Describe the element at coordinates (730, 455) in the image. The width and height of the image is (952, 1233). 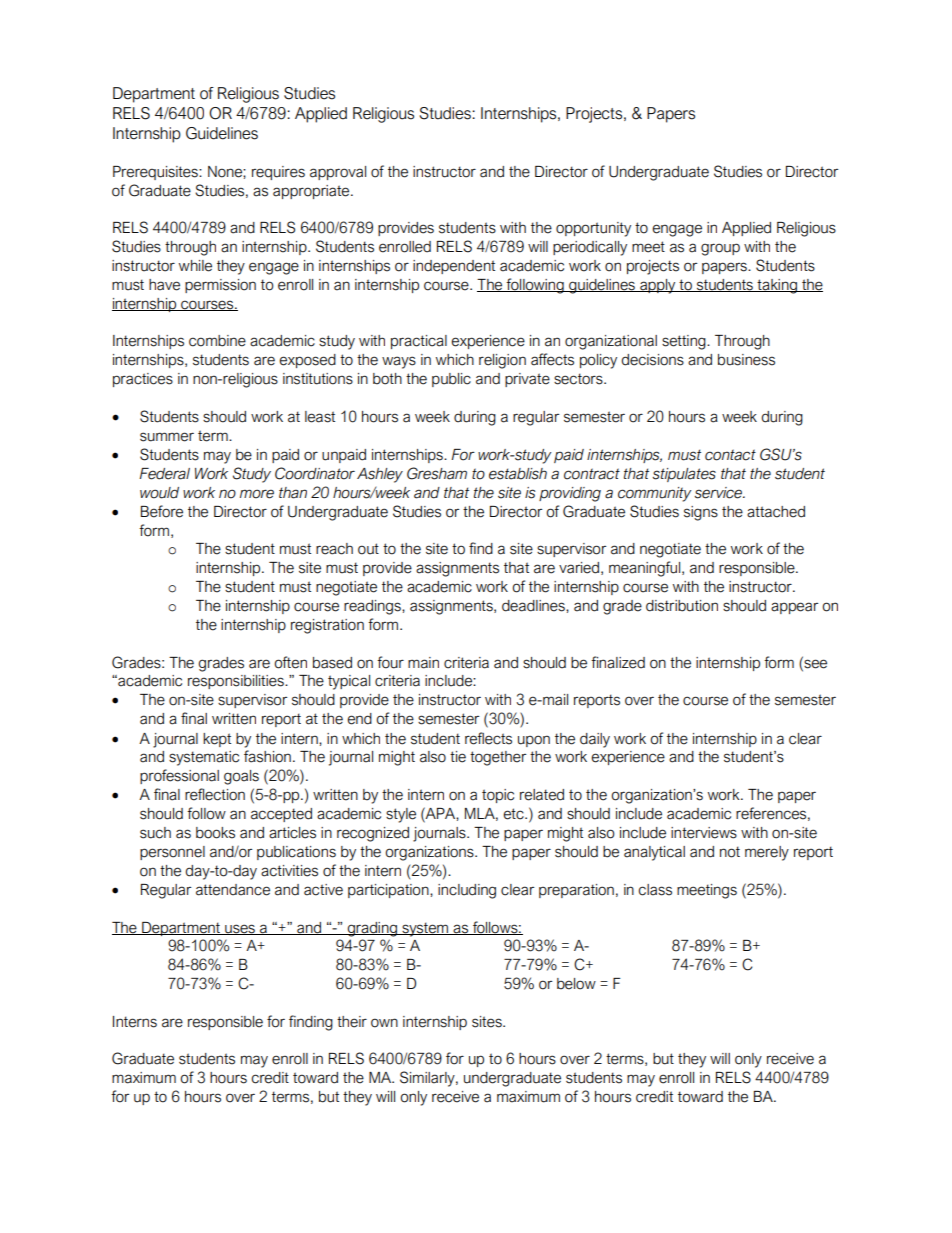
I see `contact` at that location.
